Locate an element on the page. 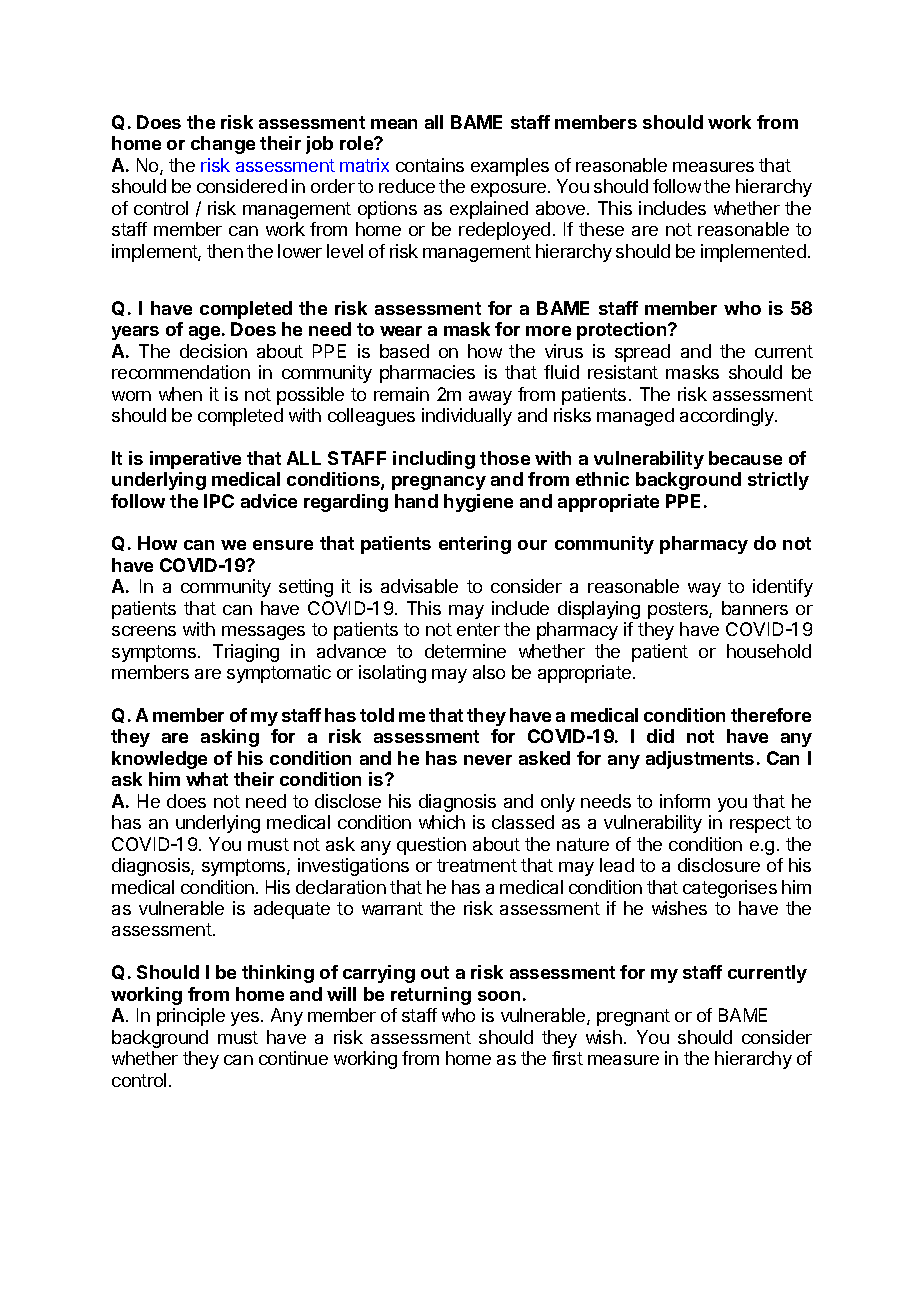 The width and height of the document is (924, 1308). principle is located at coordinates (191, 1017).
